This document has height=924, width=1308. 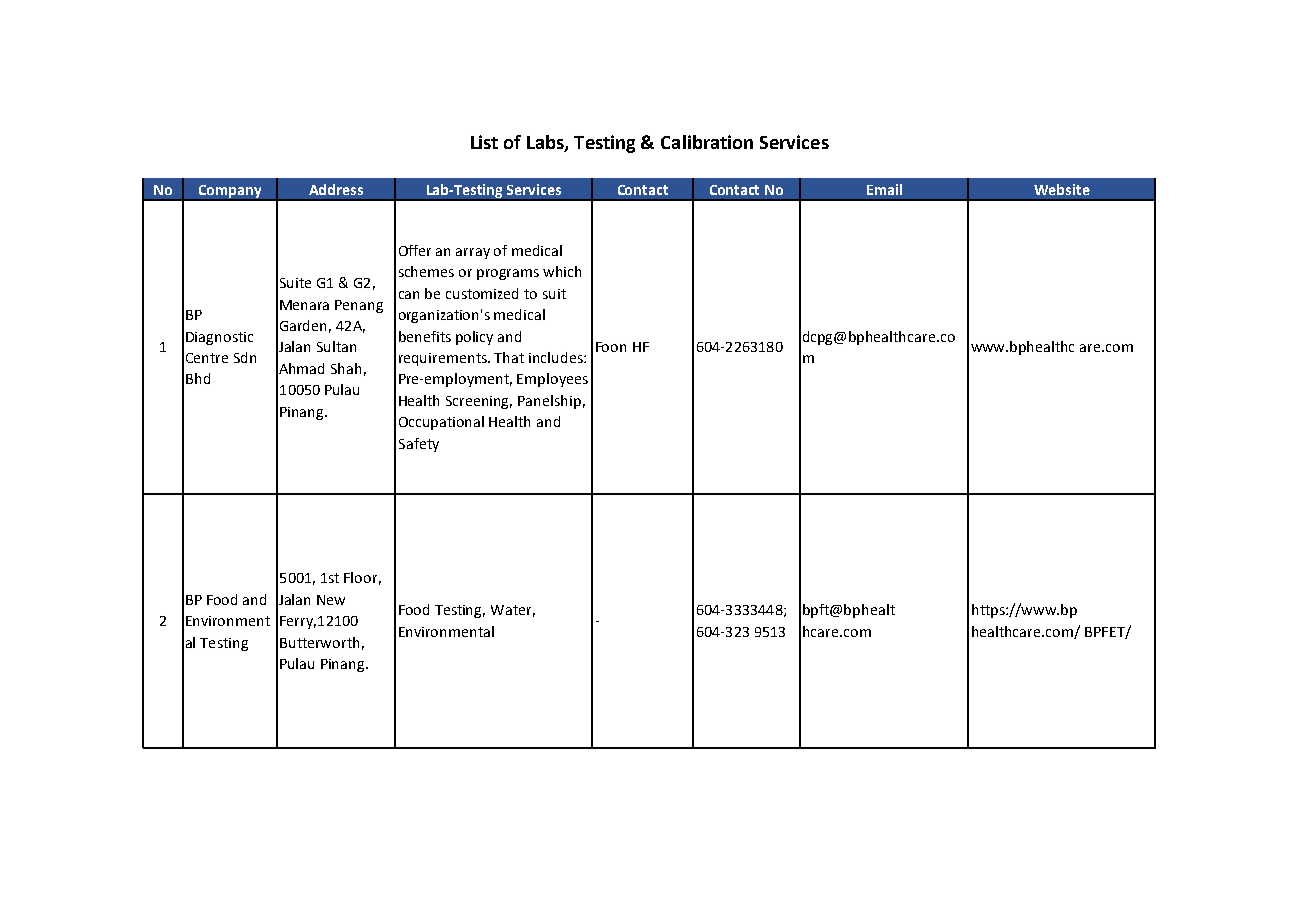 What do you see at coordinates (552, 380) in the document?
I see `Employees` at bounding box center [552, 380].
